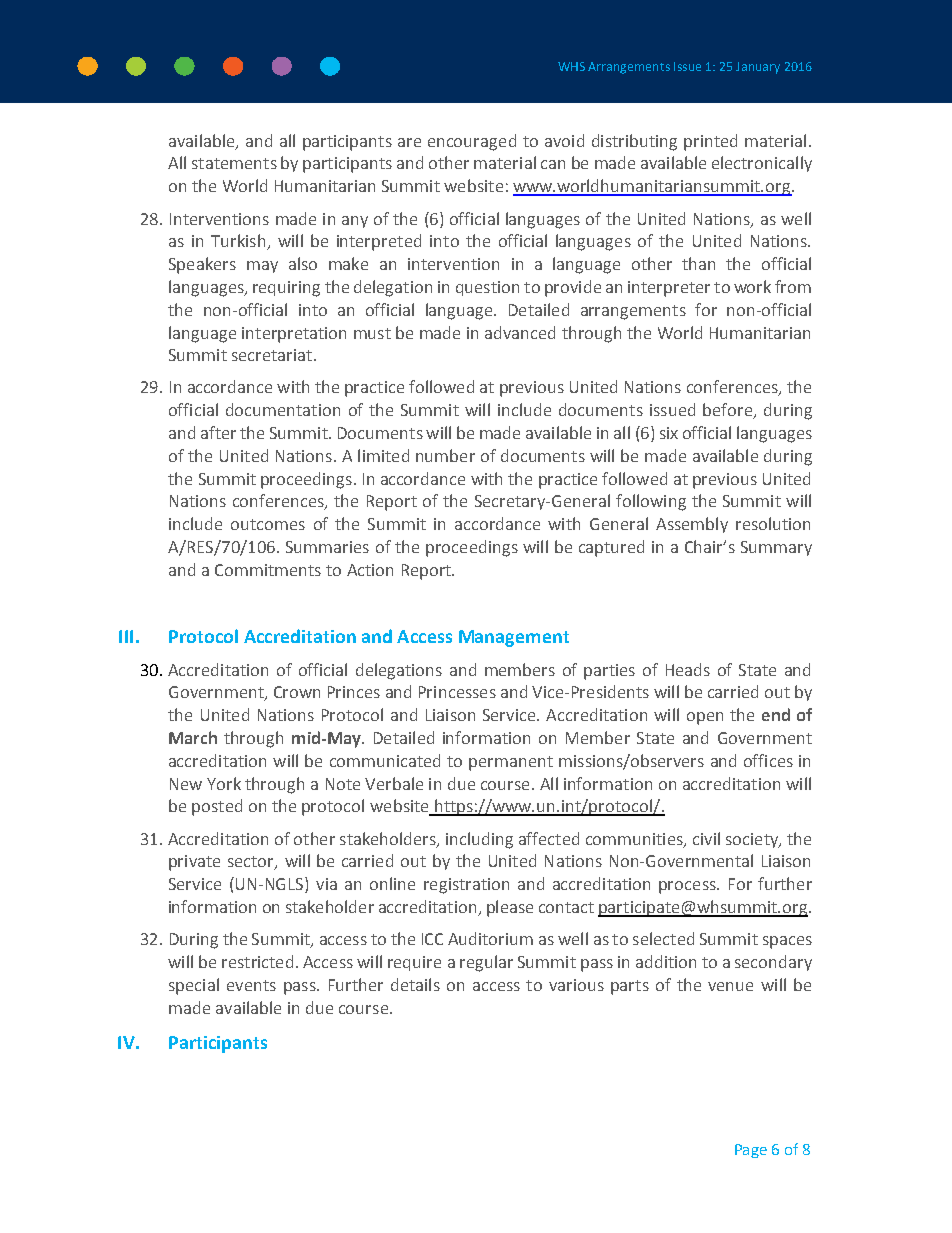  What do you see at coordinates (472, 142) in the screenshot?
I see `encouraged` at bounding box center [472, 142].
